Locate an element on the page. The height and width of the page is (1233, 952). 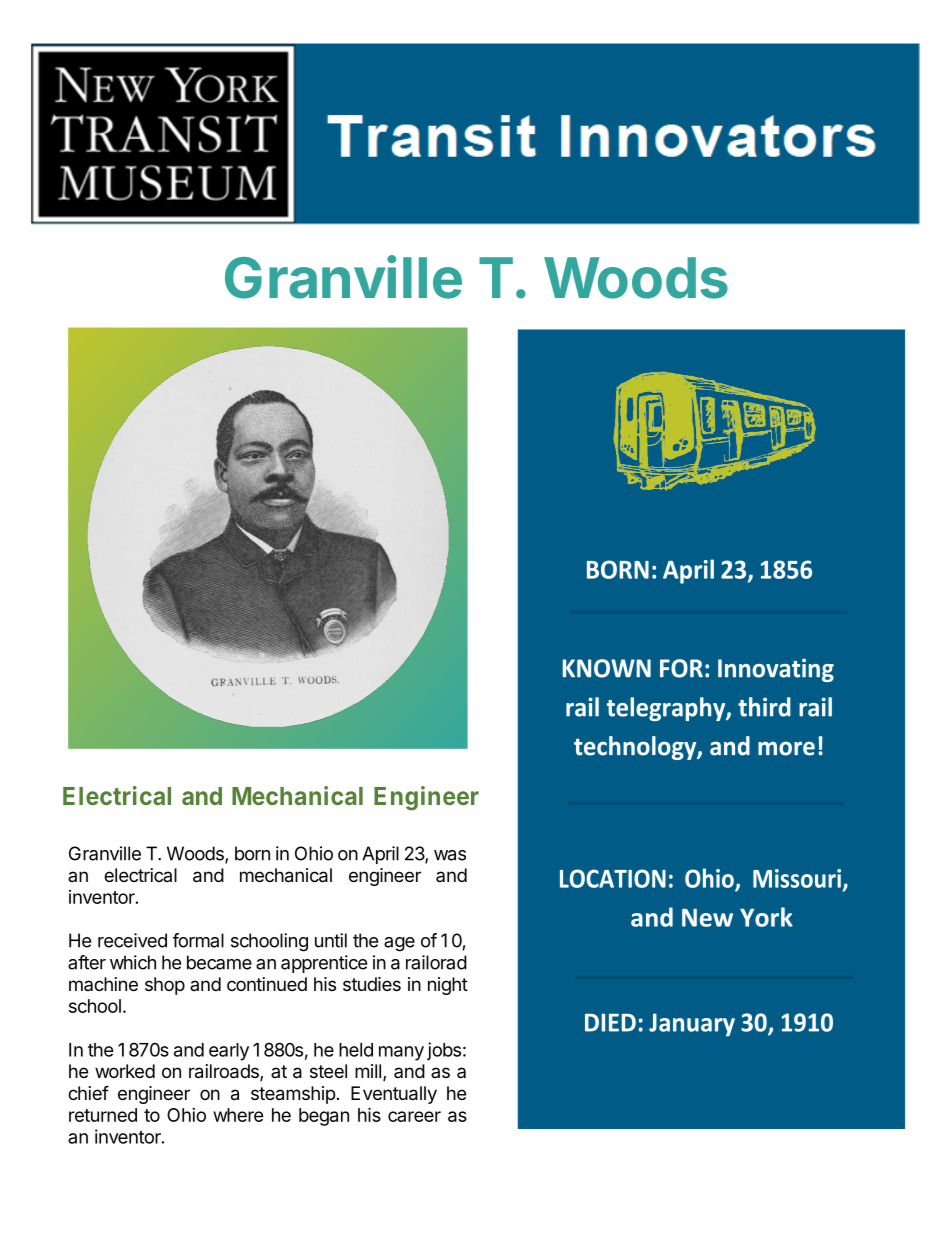
mill is located at coordinates (368, 1071).
